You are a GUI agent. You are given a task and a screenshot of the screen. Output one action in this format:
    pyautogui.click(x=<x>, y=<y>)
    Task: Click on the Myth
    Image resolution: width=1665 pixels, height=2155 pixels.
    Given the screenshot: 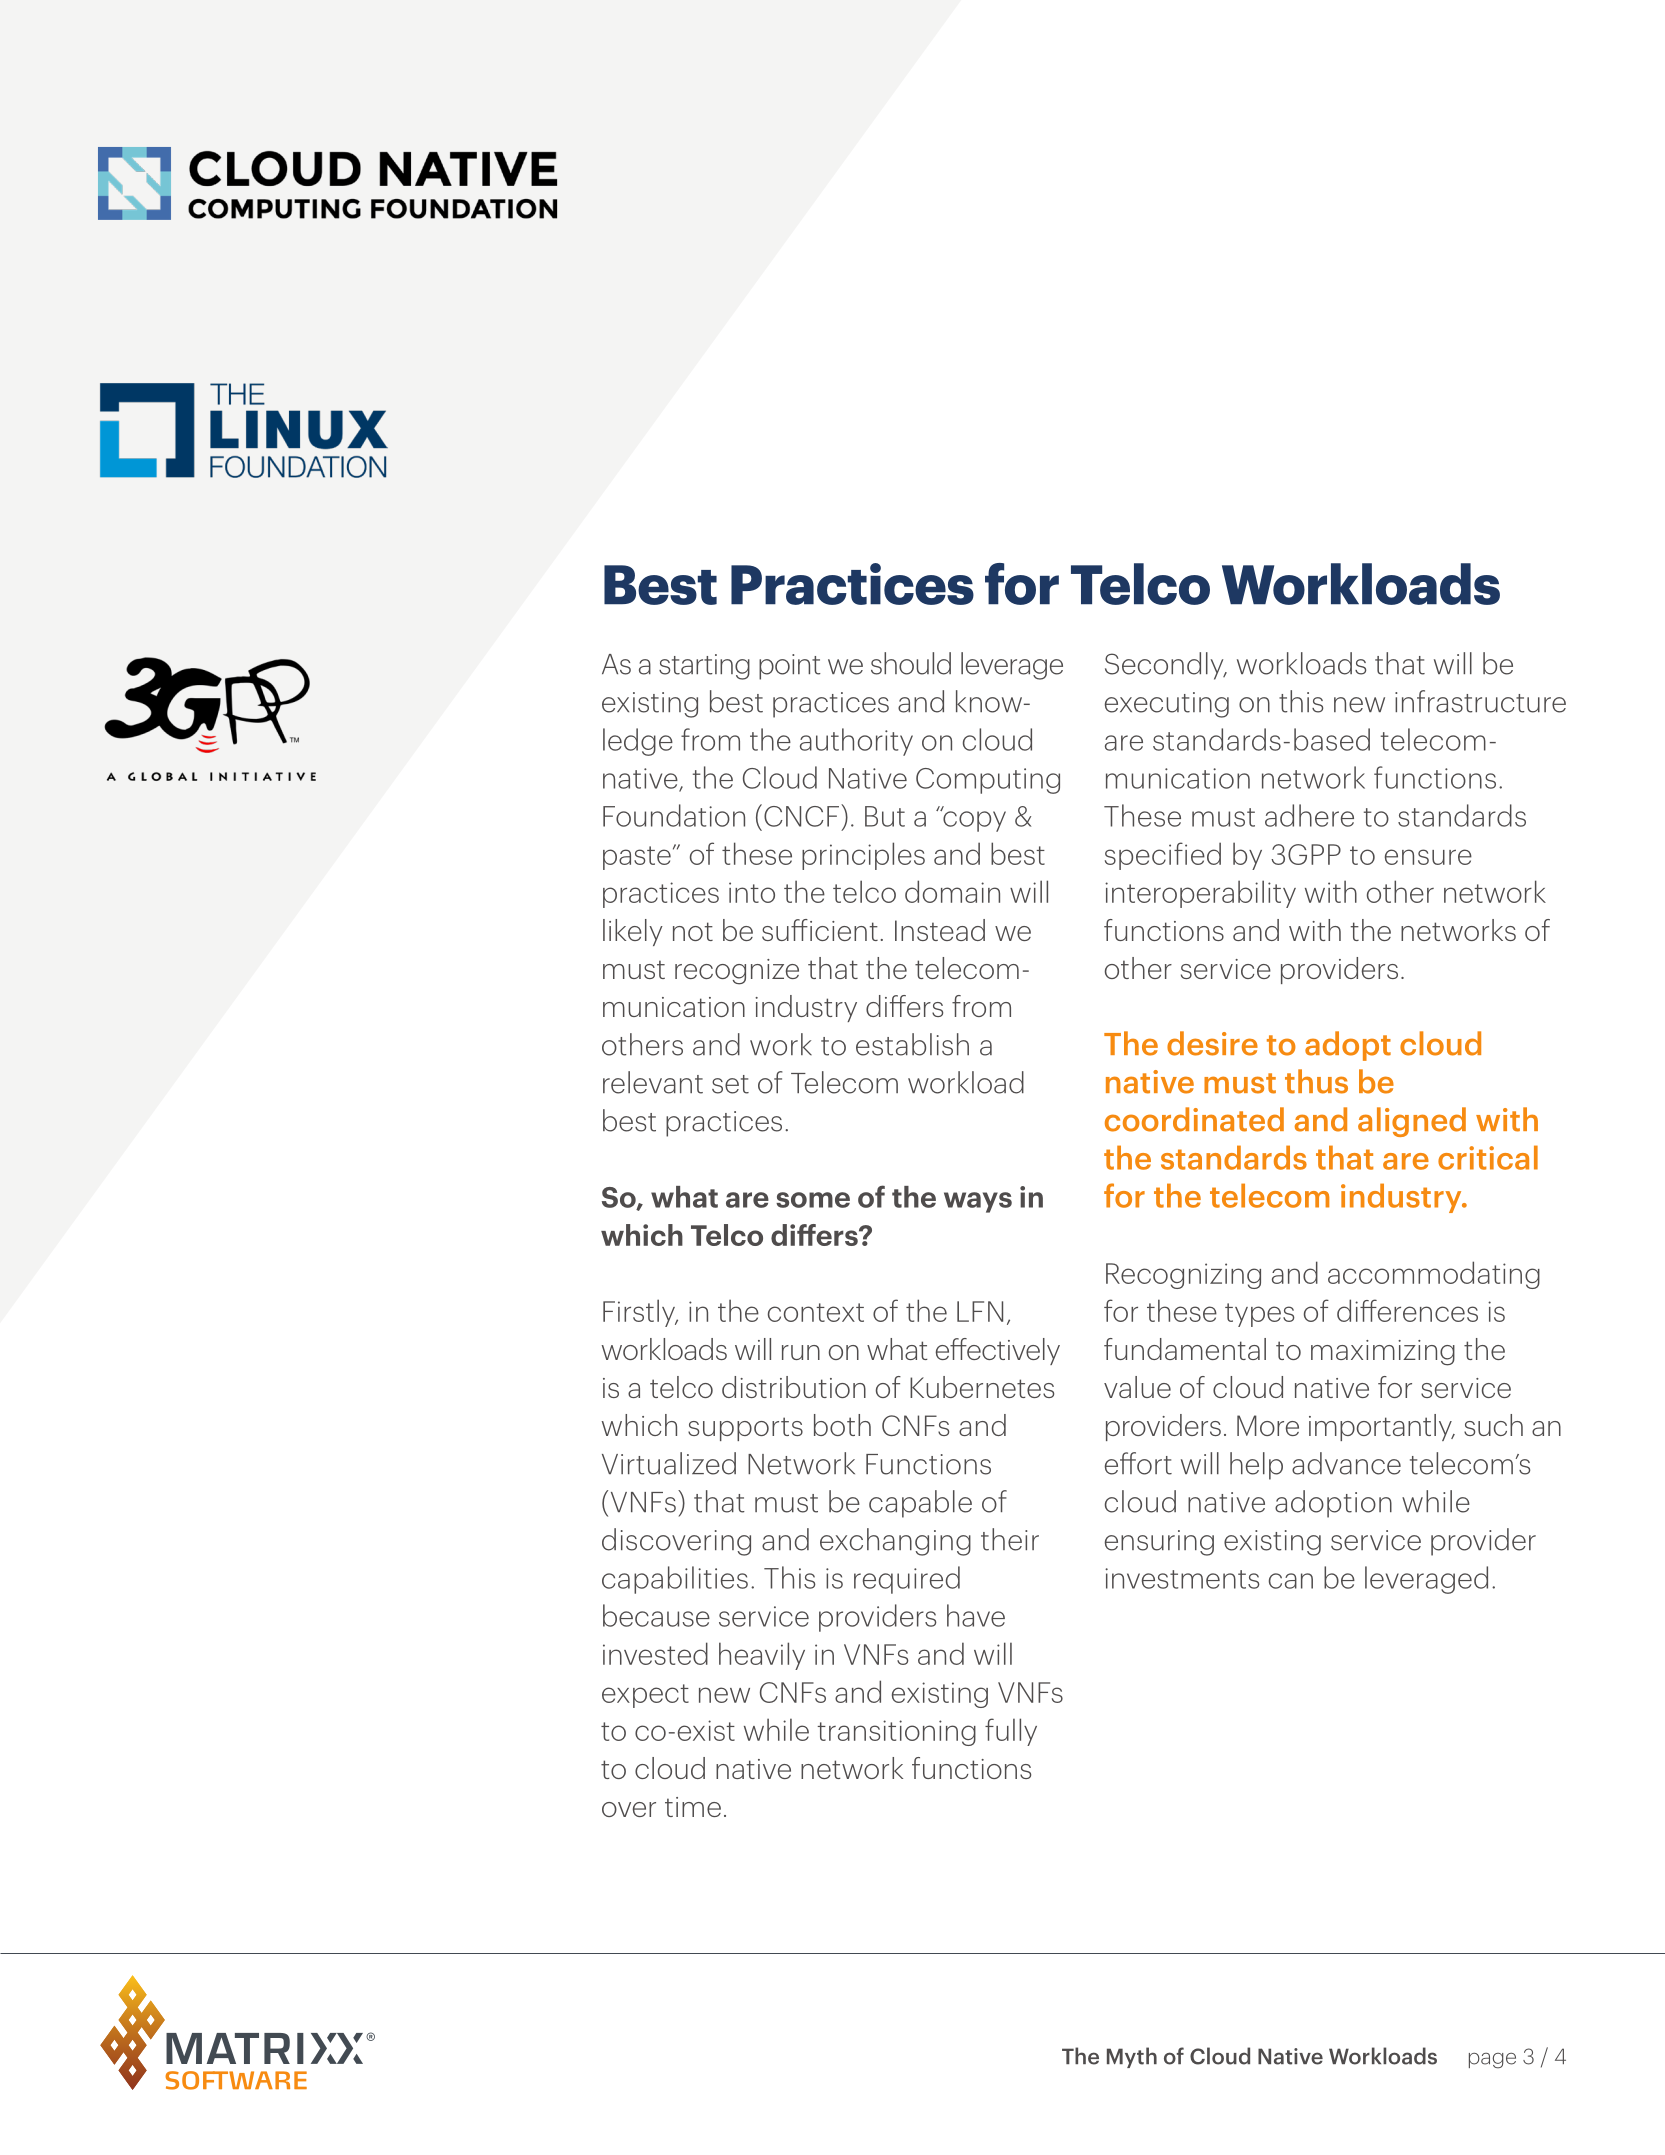 What is the action you would take?
    pyautogui.click(x=1132, y=2057)
